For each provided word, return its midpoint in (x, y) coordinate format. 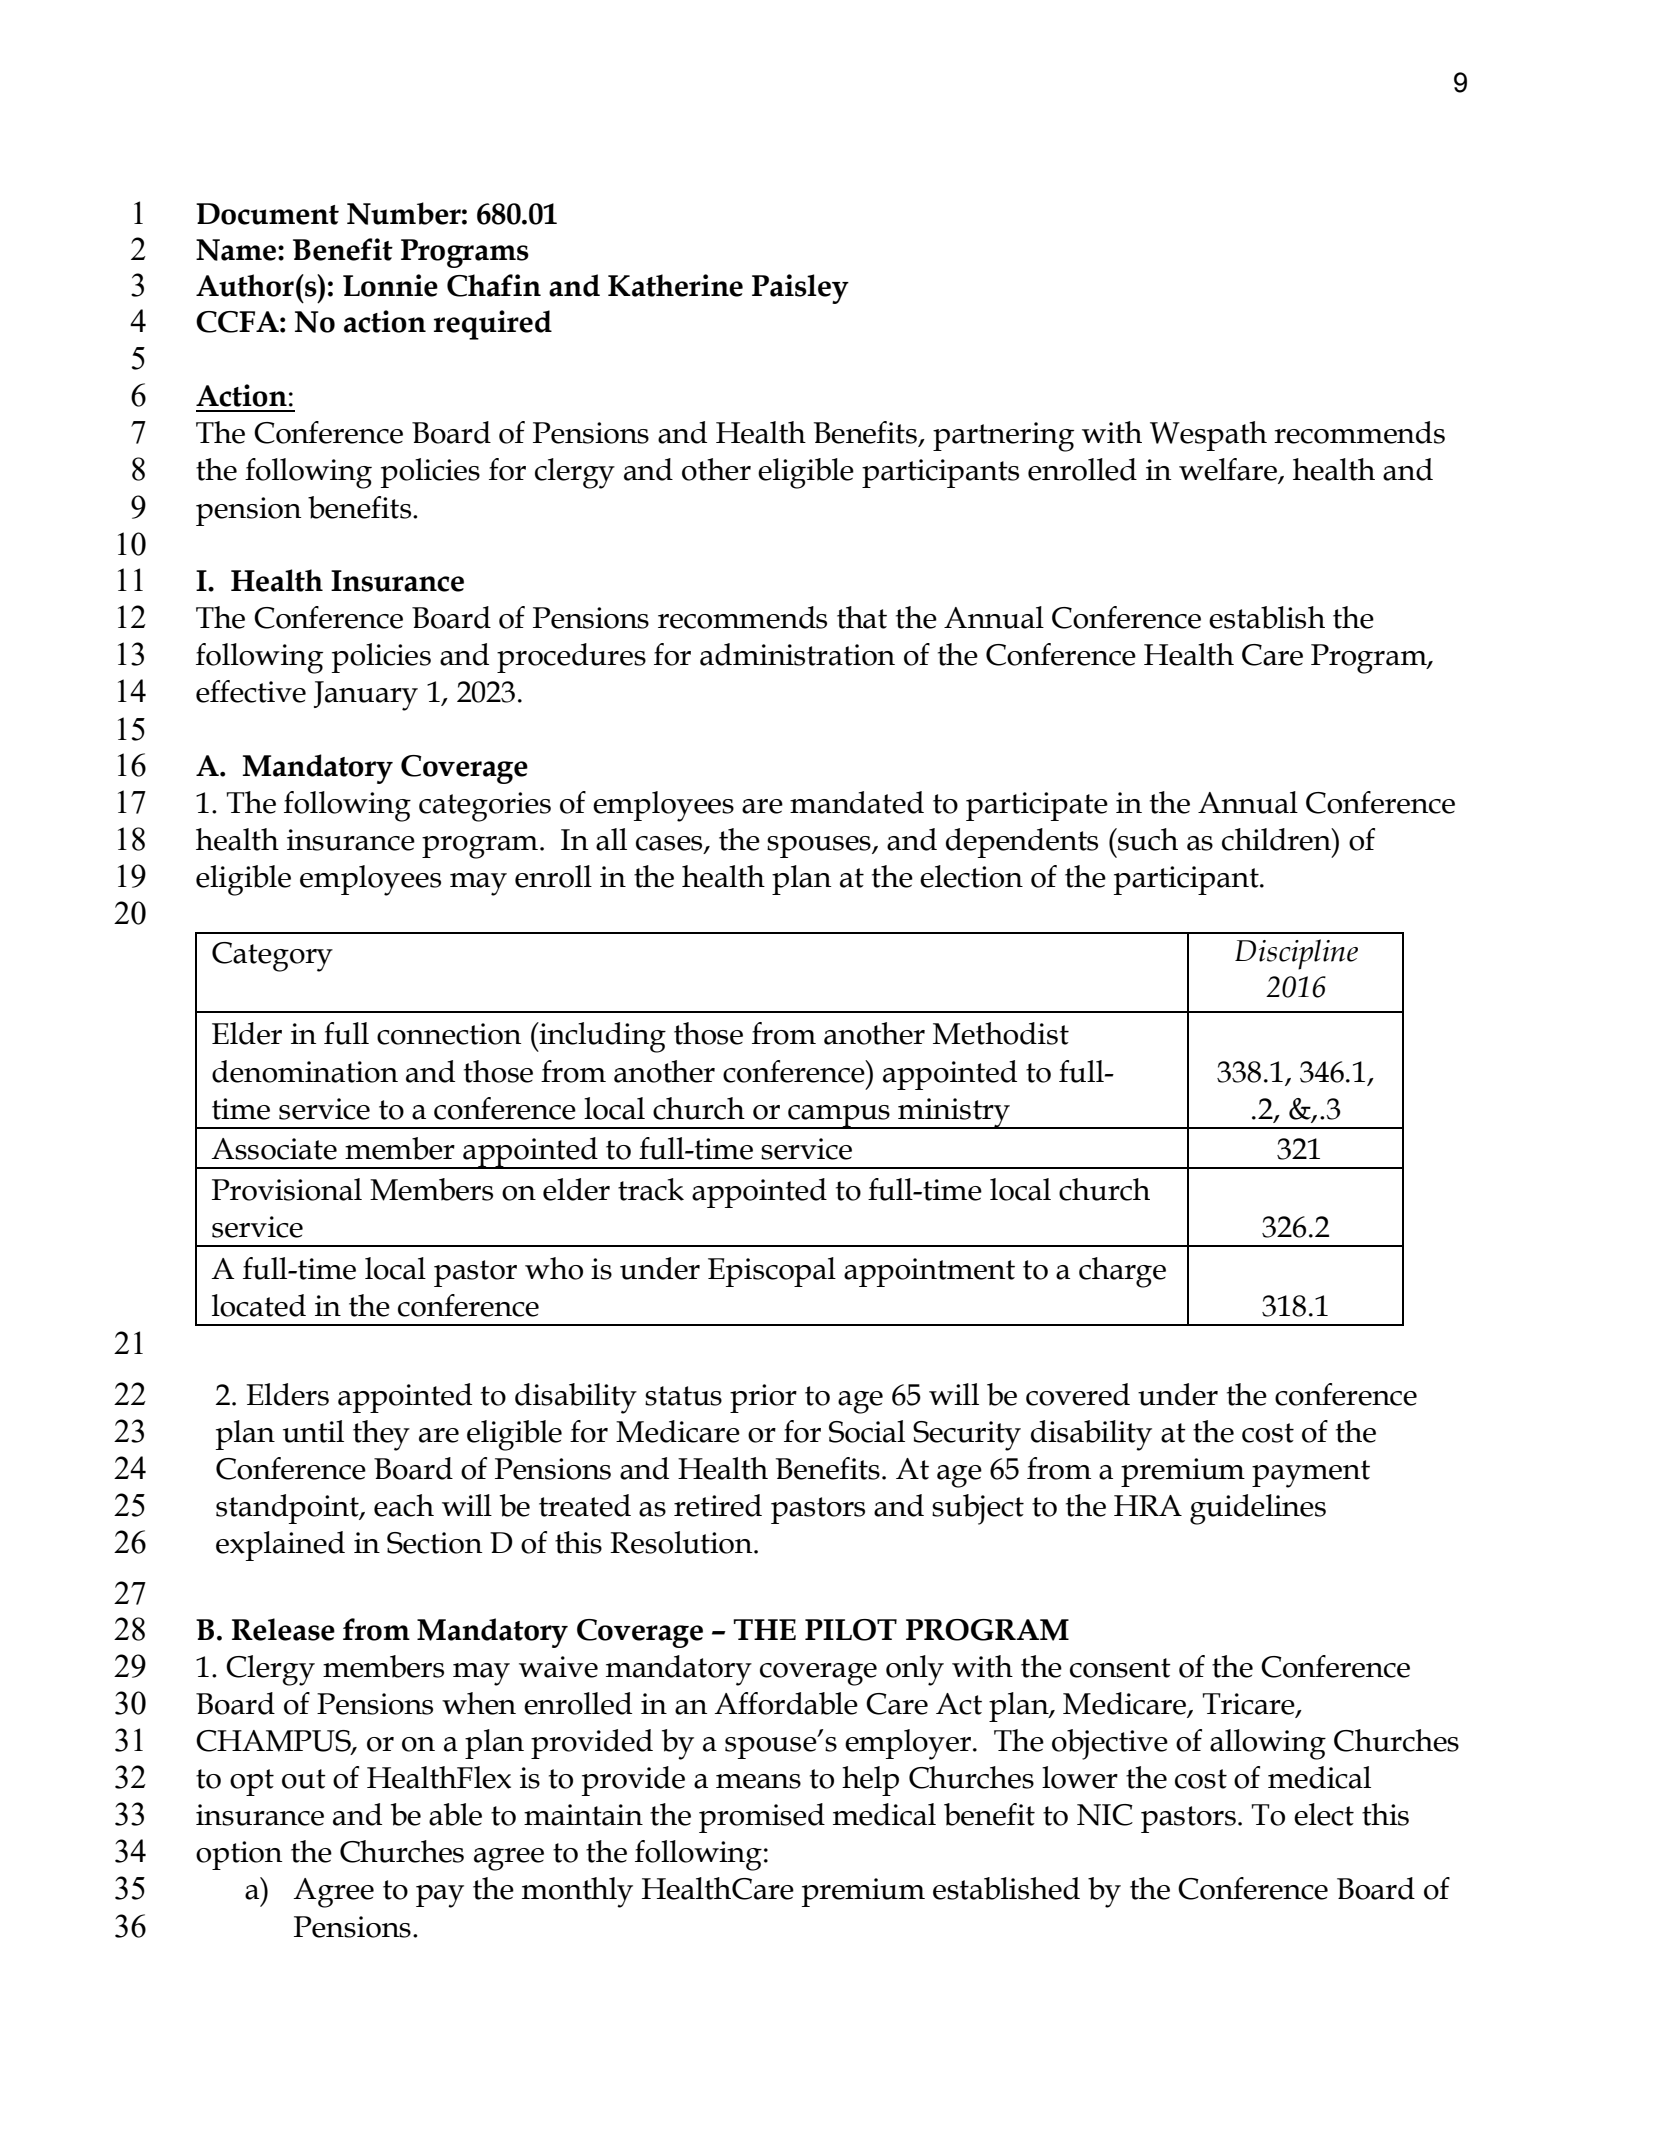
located (259, 1305)
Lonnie (390, 285)
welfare (1229, 470)
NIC (1105, 1815)
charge (1122, 1272)
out (304, 1779)
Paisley (800, 289)
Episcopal (772, 1272)
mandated (857, 802)
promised (762, 1818)
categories (485, 807)
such (1147, 839)
